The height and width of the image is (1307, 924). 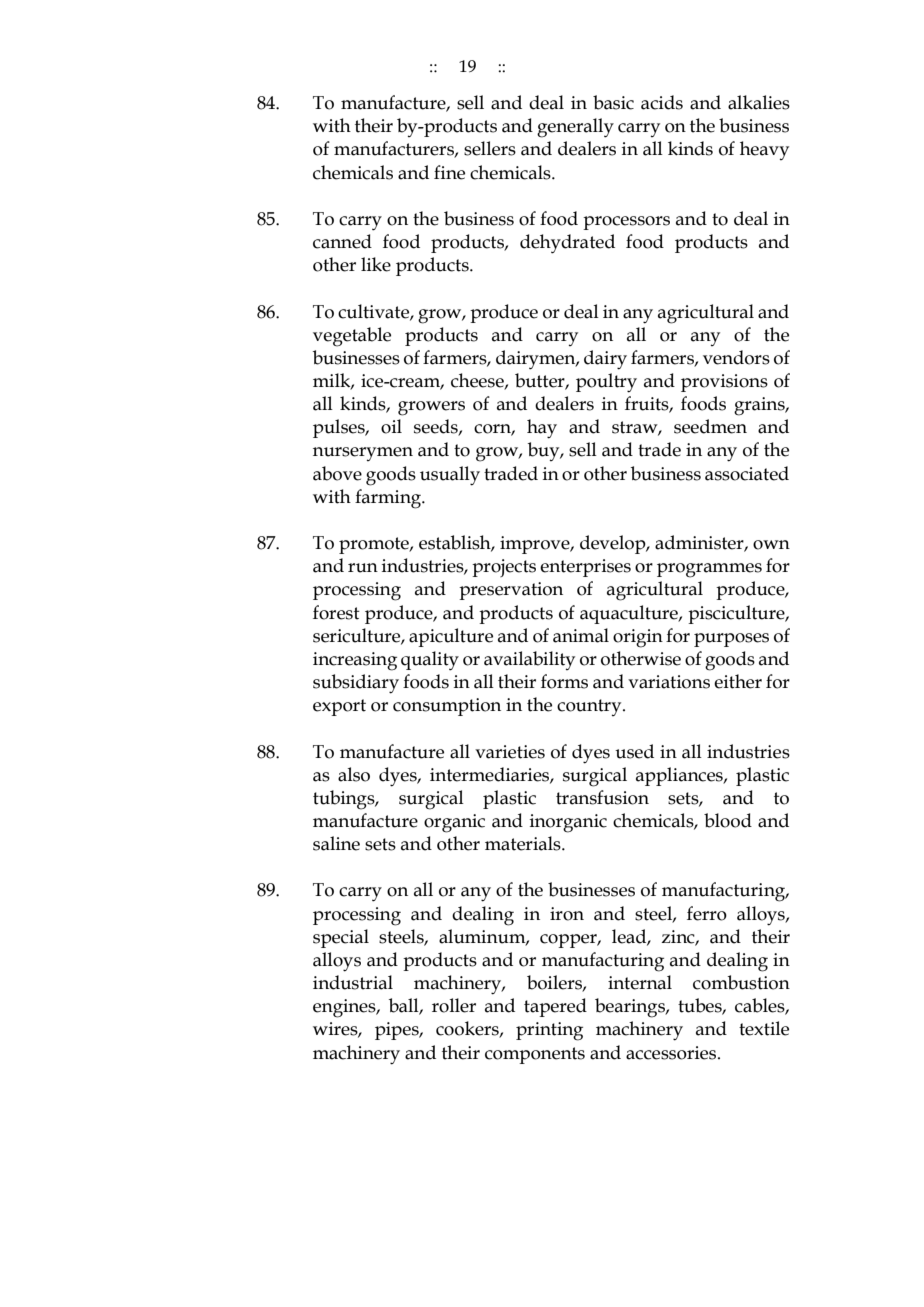 What do you see at coordinates (363, 568) in the image?
I see `run` at bounding box center [363, 568].
